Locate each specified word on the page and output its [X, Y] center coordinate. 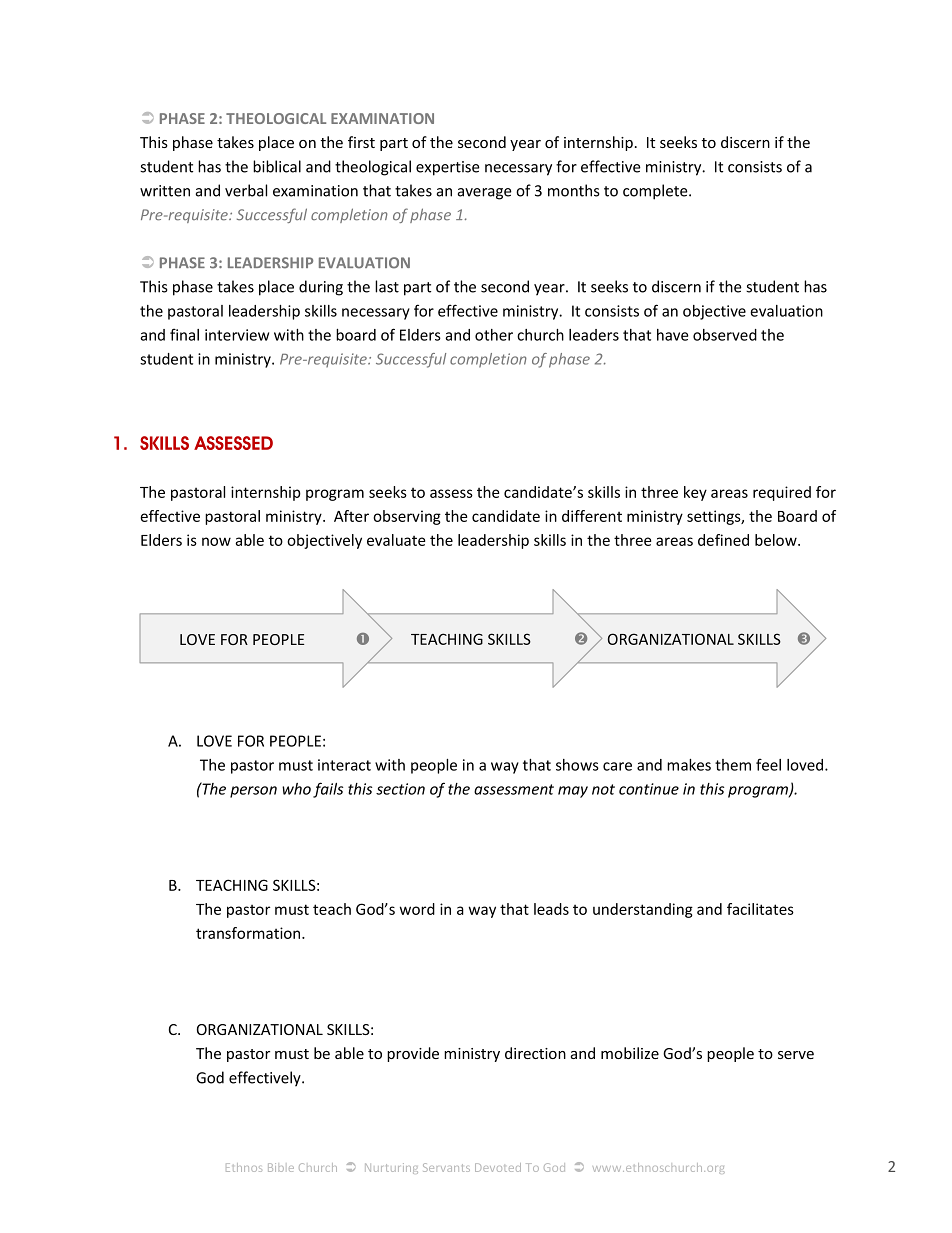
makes [689, 765]
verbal [246, 190]
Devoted [498, 1167]
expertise [448, 168]
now [216, 541]
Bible [281, 1167]
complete [656, 192]
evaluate [396, 540]
